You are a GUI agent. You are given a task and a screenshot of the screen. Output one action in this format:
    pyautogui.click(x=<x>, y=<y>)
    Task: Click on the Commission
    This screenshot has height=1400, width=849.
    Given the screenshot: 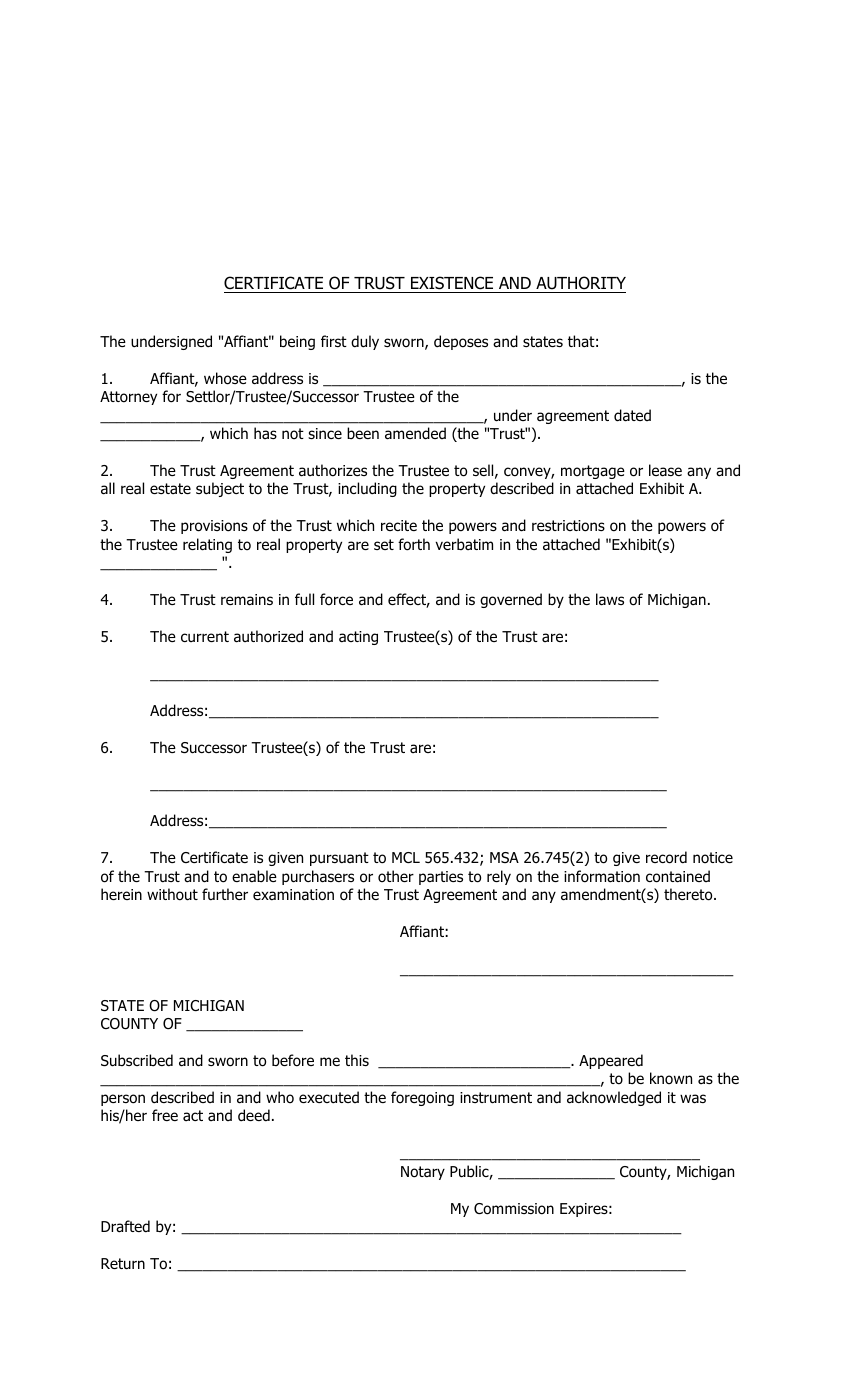 What is the action you would take?
    pyautogui.click(x=514, y=1209)
